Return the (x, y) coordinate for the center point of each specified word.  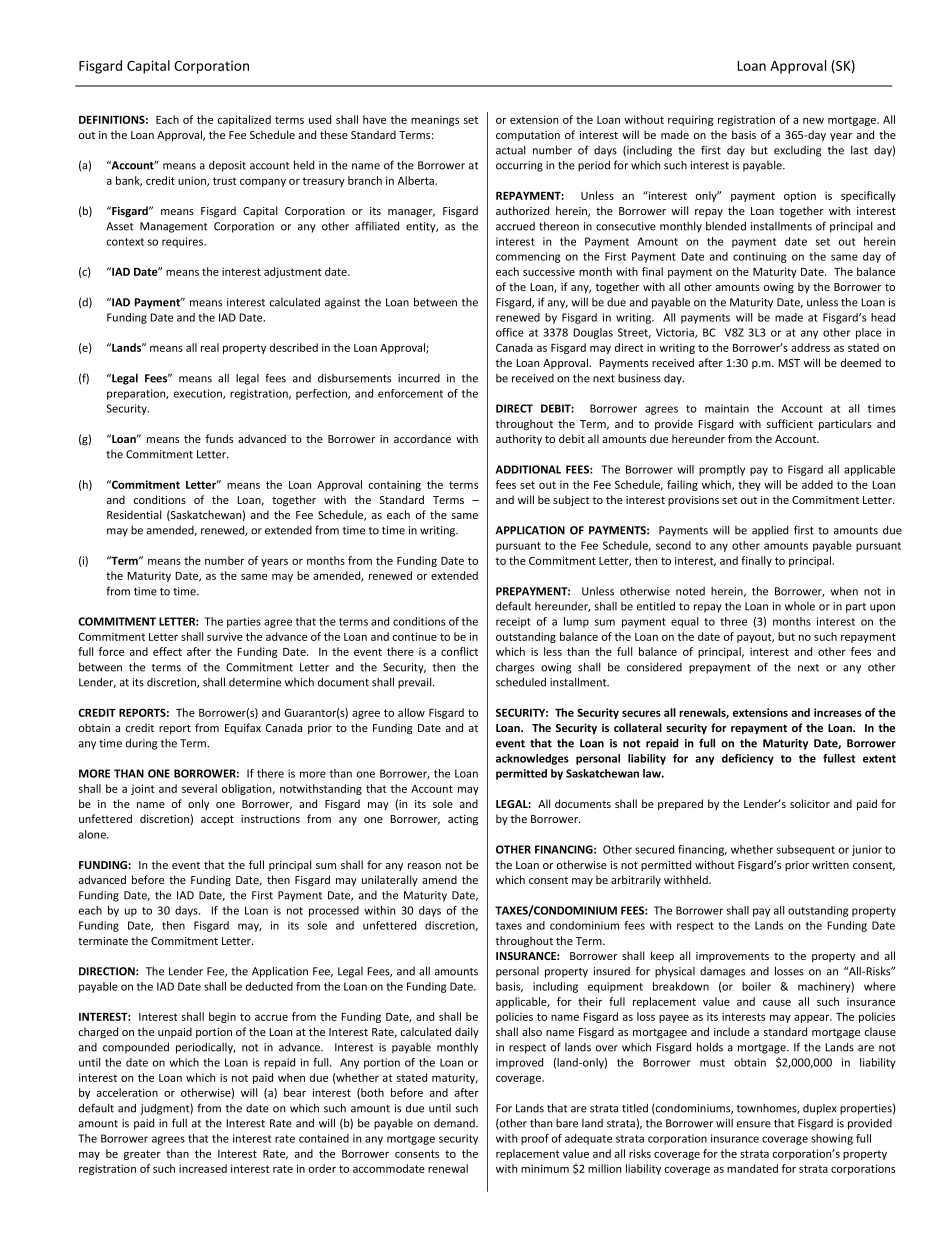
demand (455, 1123)
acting (463, 820)
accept (217, 820)
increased (203, 1168)
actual (511, 150)
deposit (227, 166)
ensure (754, 1124)
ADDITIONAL (528, 469)
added (817, 484)
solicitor (810, 803)
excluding (797, 151)
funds (219, 438)
